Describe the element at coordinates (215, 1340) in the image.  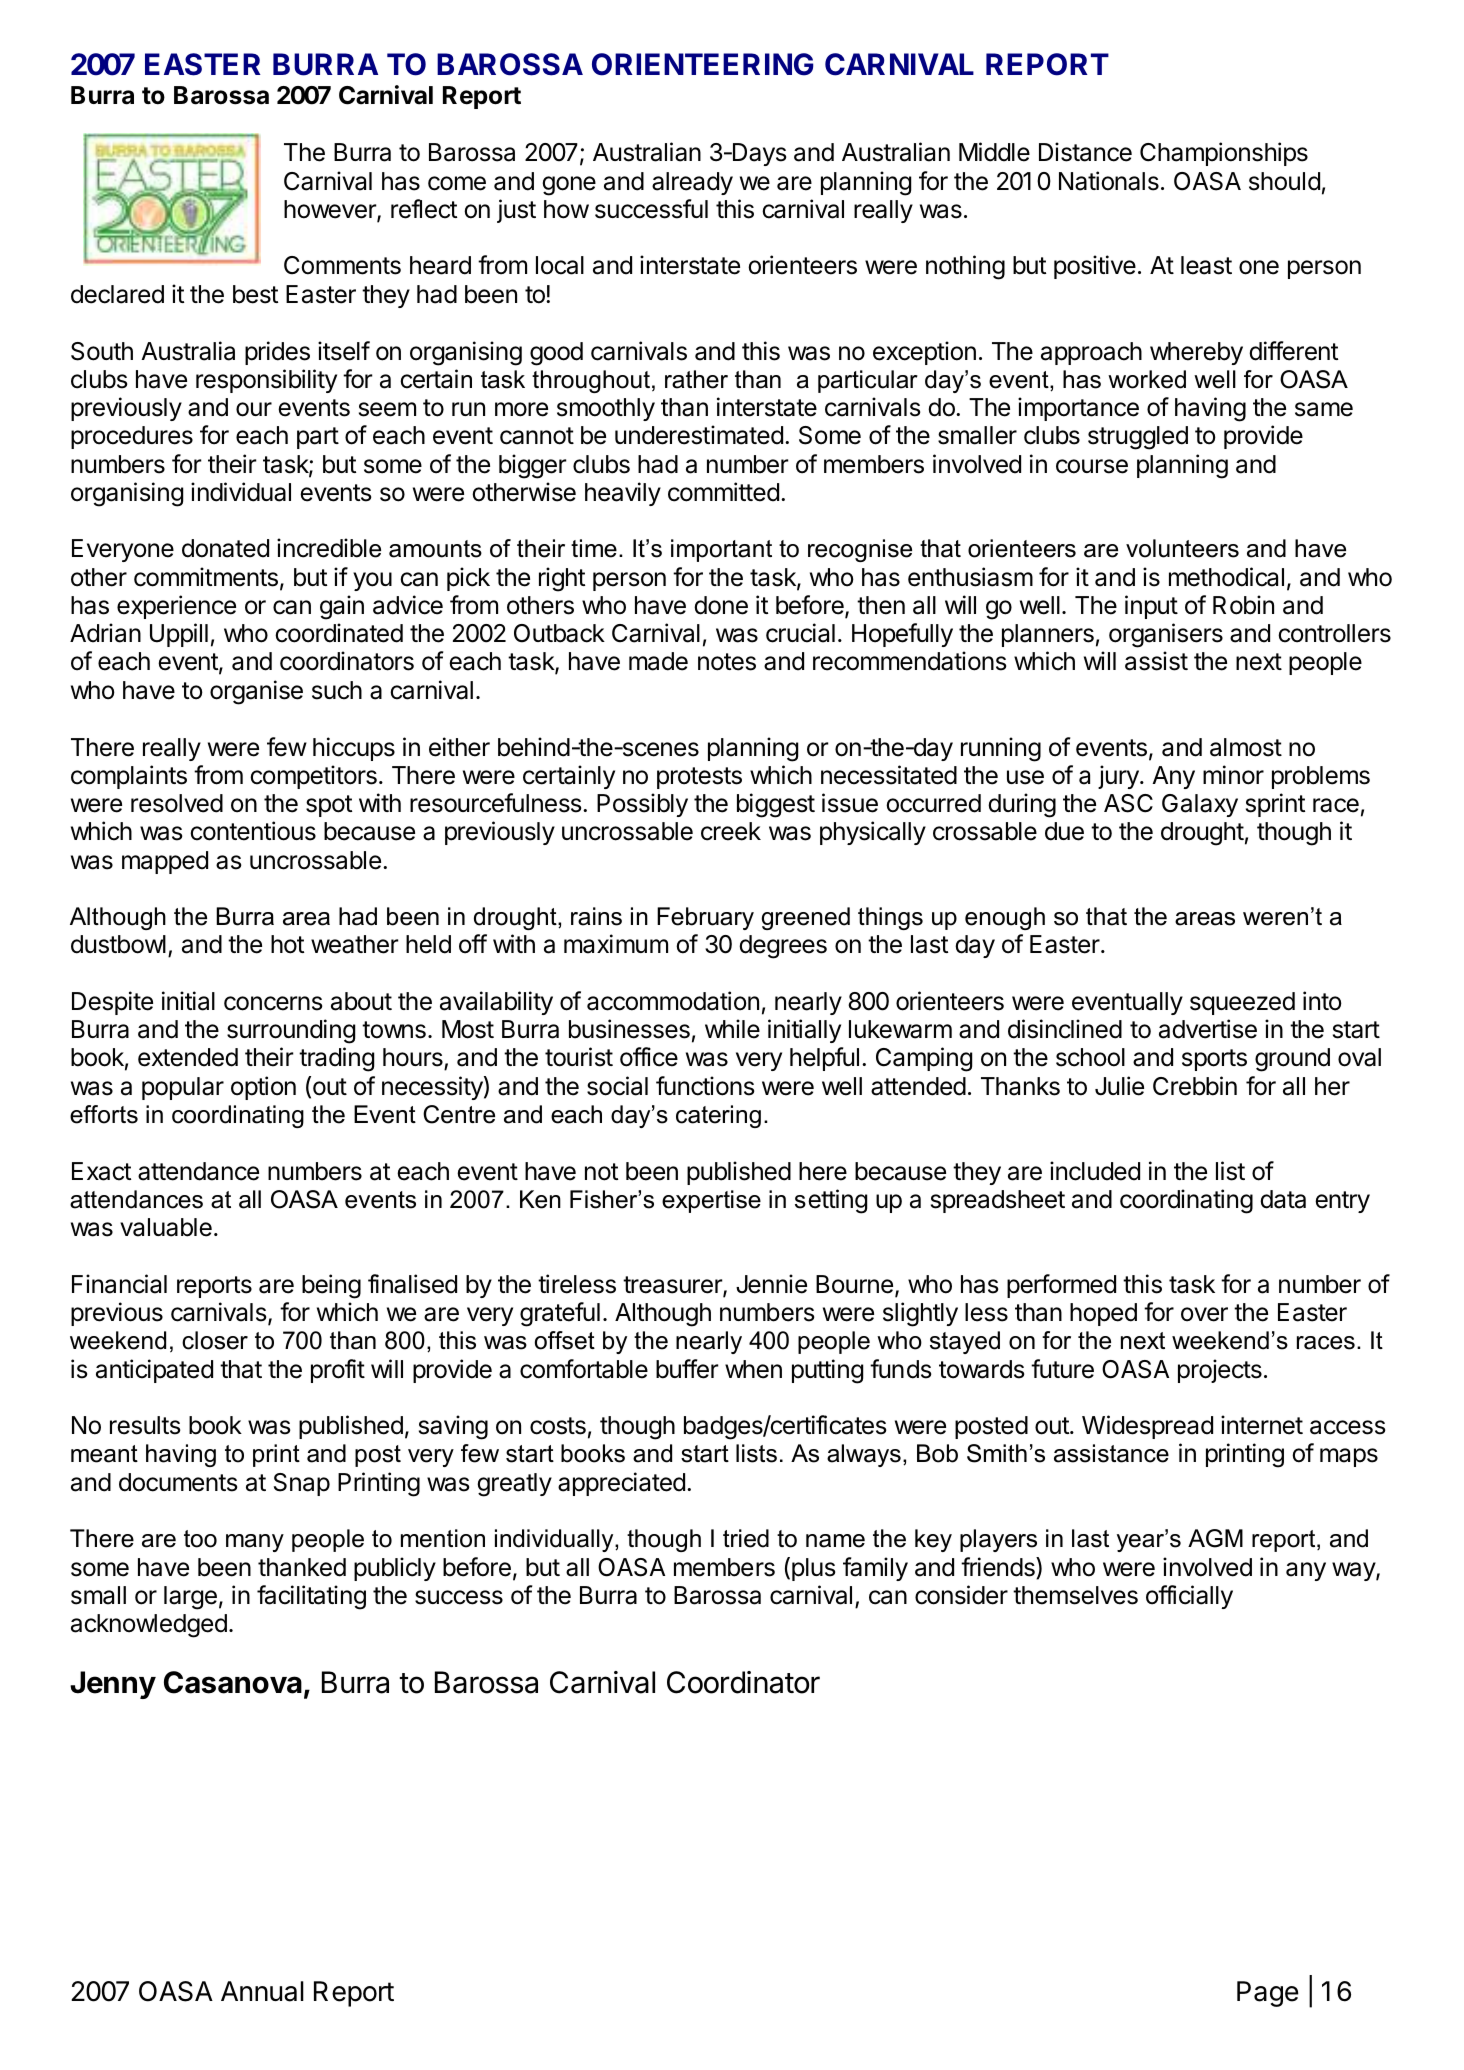
I see `closer` at that location.
